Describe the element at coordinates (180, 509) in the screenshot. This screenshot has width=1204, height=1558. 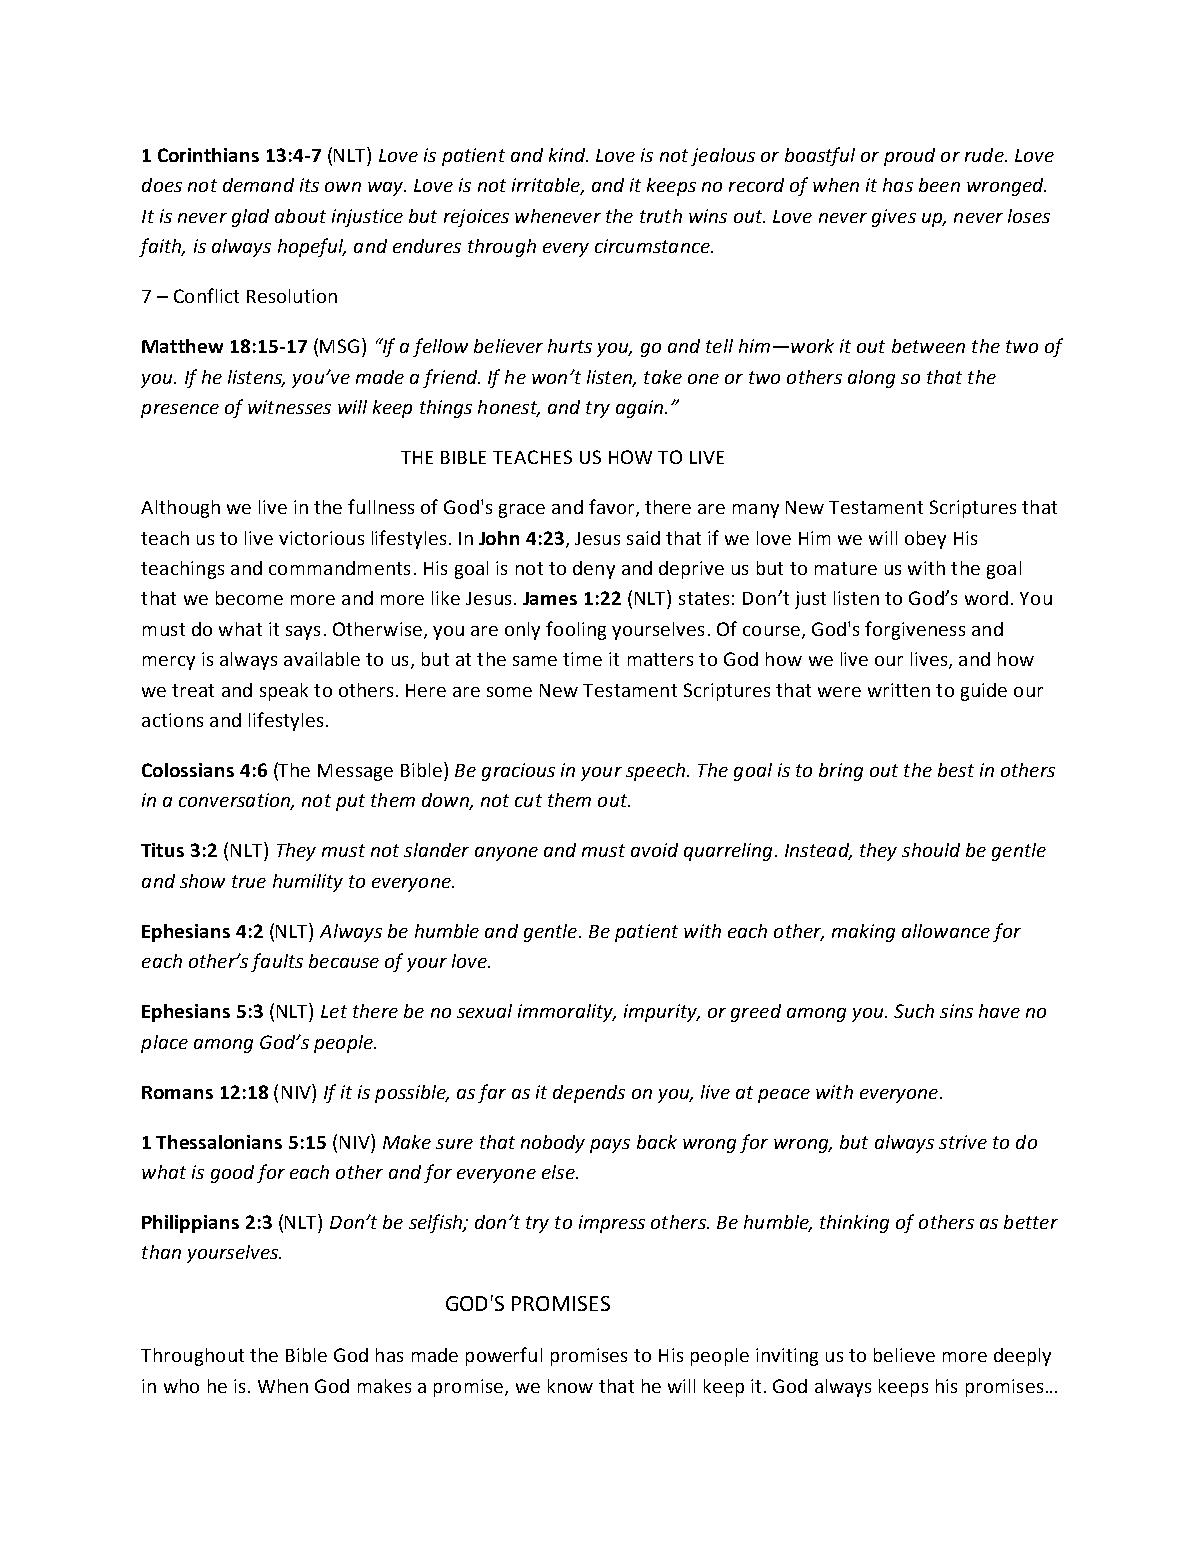
I see `Although` at that location.
